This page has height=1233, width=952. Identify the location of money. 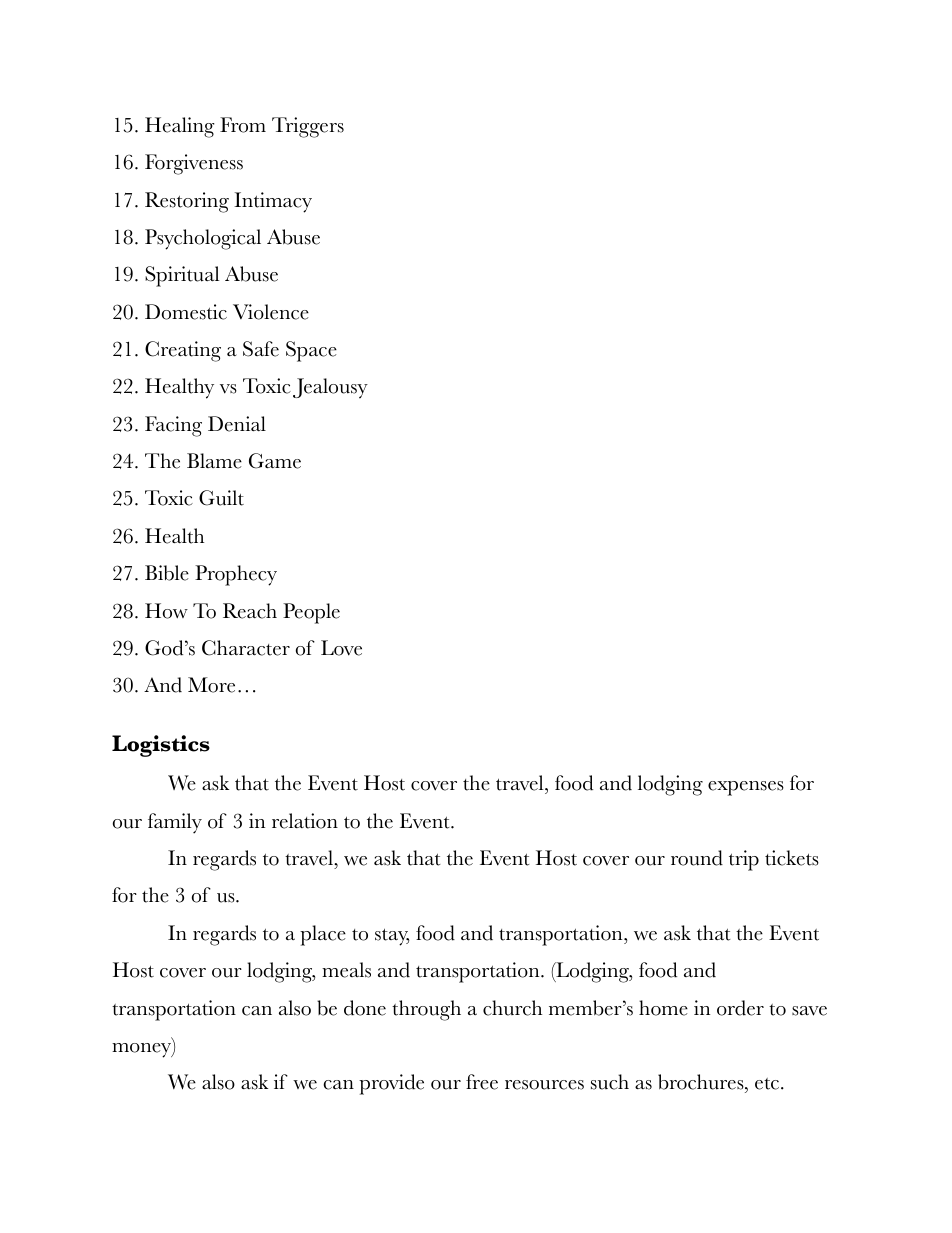
(142, 1050).
